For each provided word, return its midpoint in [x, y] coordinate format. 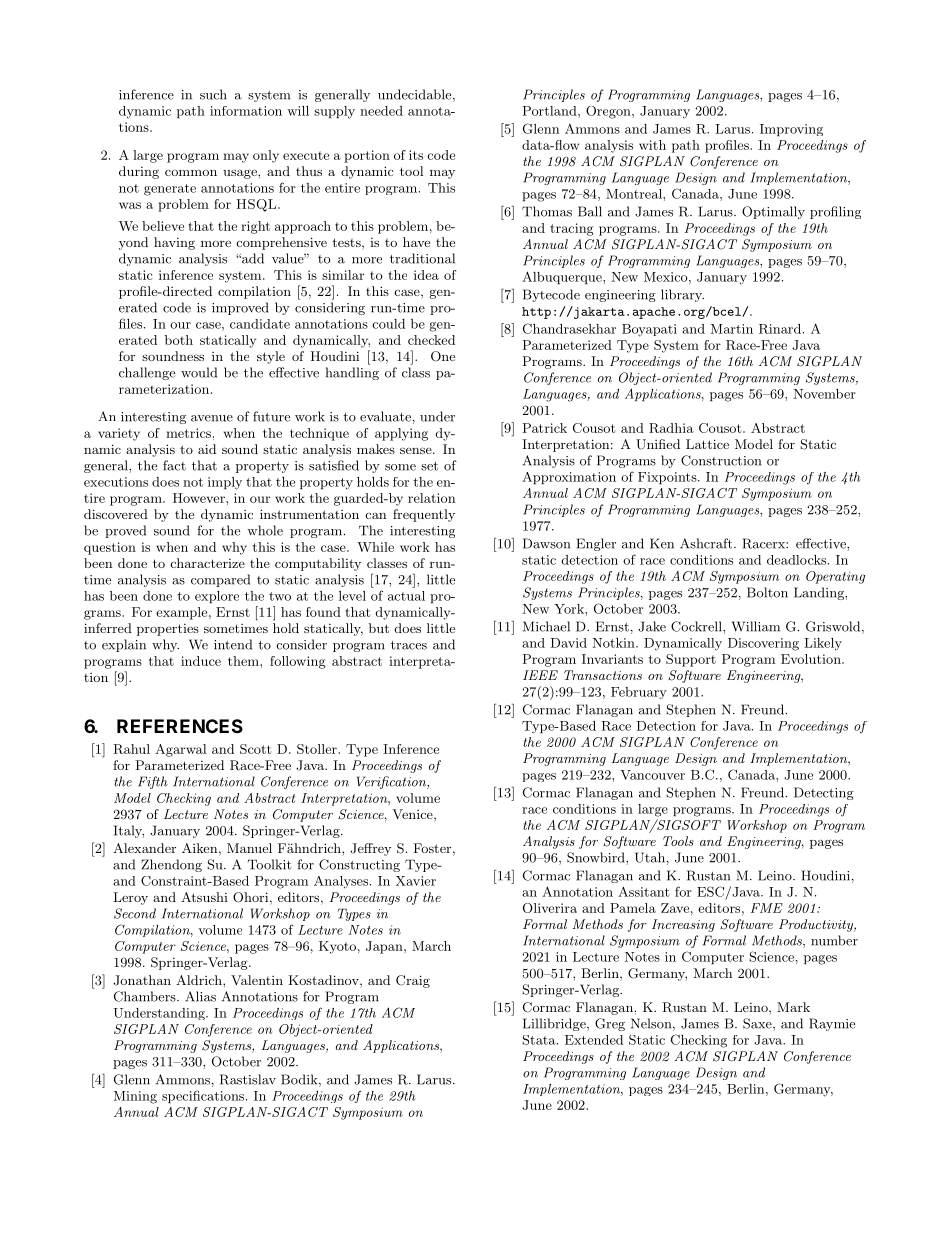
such [213, 94]
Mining [135, 1097]
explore [217, 597]
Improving [791, 130]
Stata [540, 1040]
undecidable [416, 95]
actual [406, 596]
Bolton [767, 592]
